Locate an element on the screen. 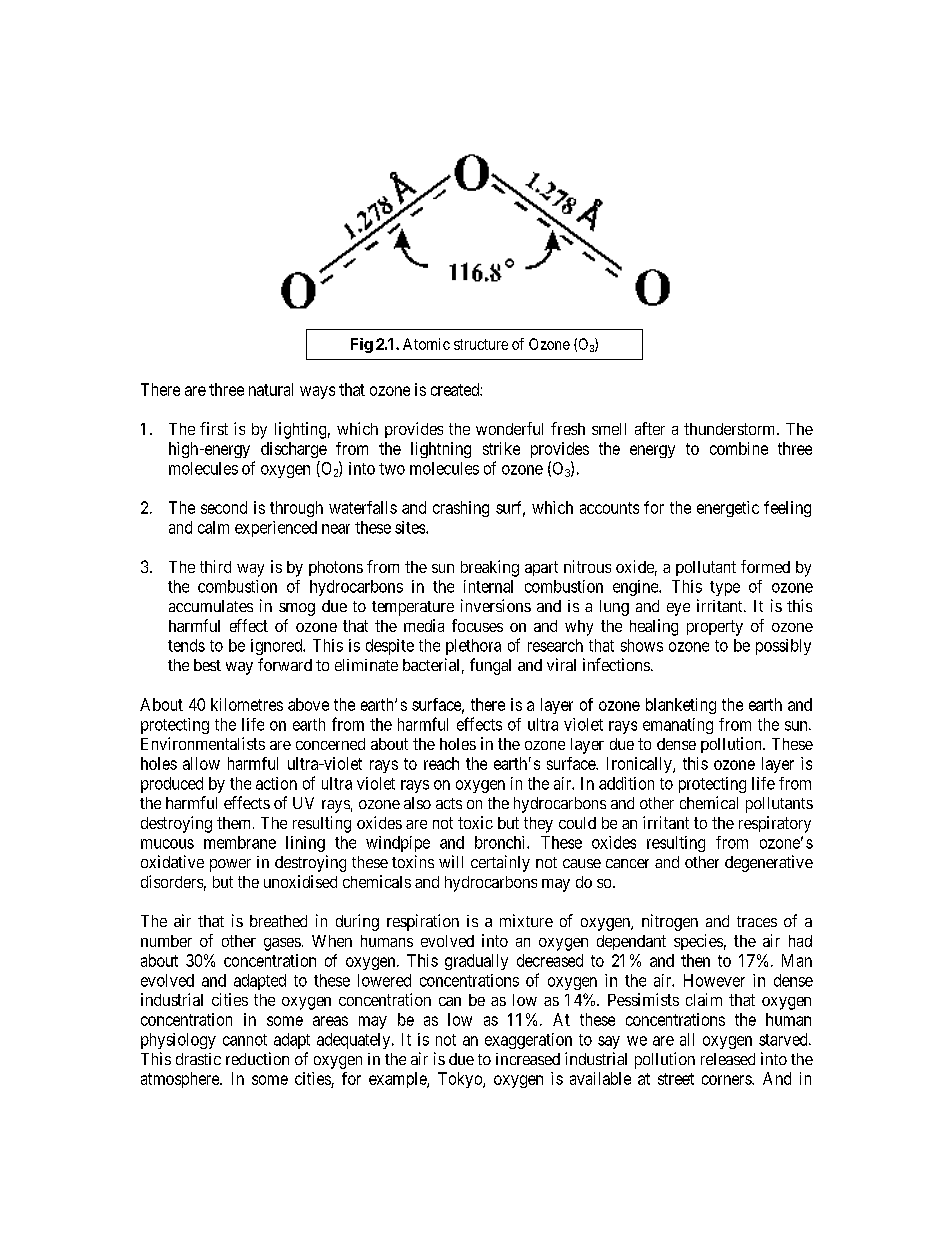 This screenshot has width=952, height=1233. Tokyo is located at coordinates (461, 1080).
